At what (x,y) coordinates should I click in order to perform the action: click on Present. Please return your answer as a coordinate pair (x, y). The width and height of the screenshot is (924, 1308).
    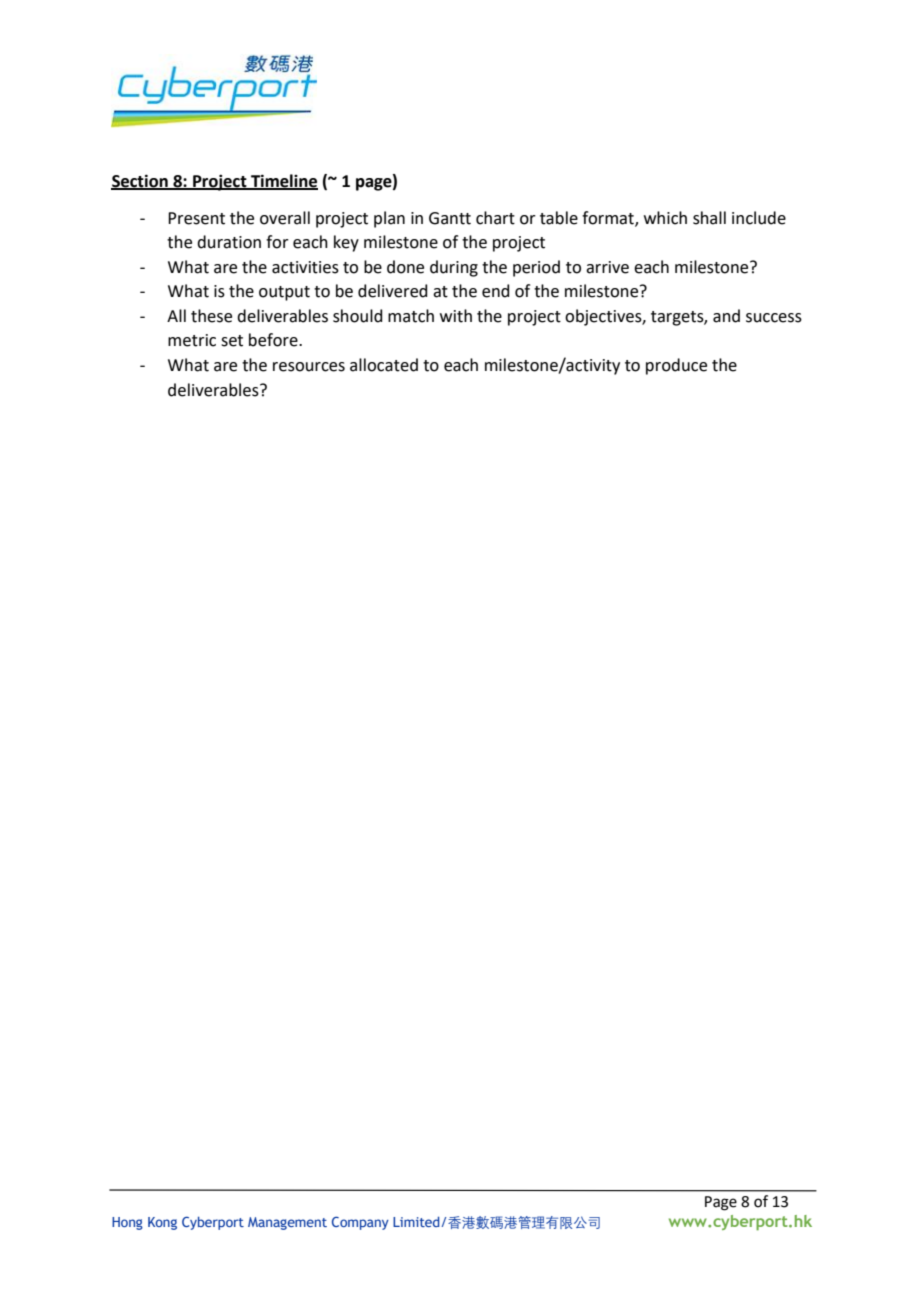
    Looking at the image, I should click on (196, 218).
